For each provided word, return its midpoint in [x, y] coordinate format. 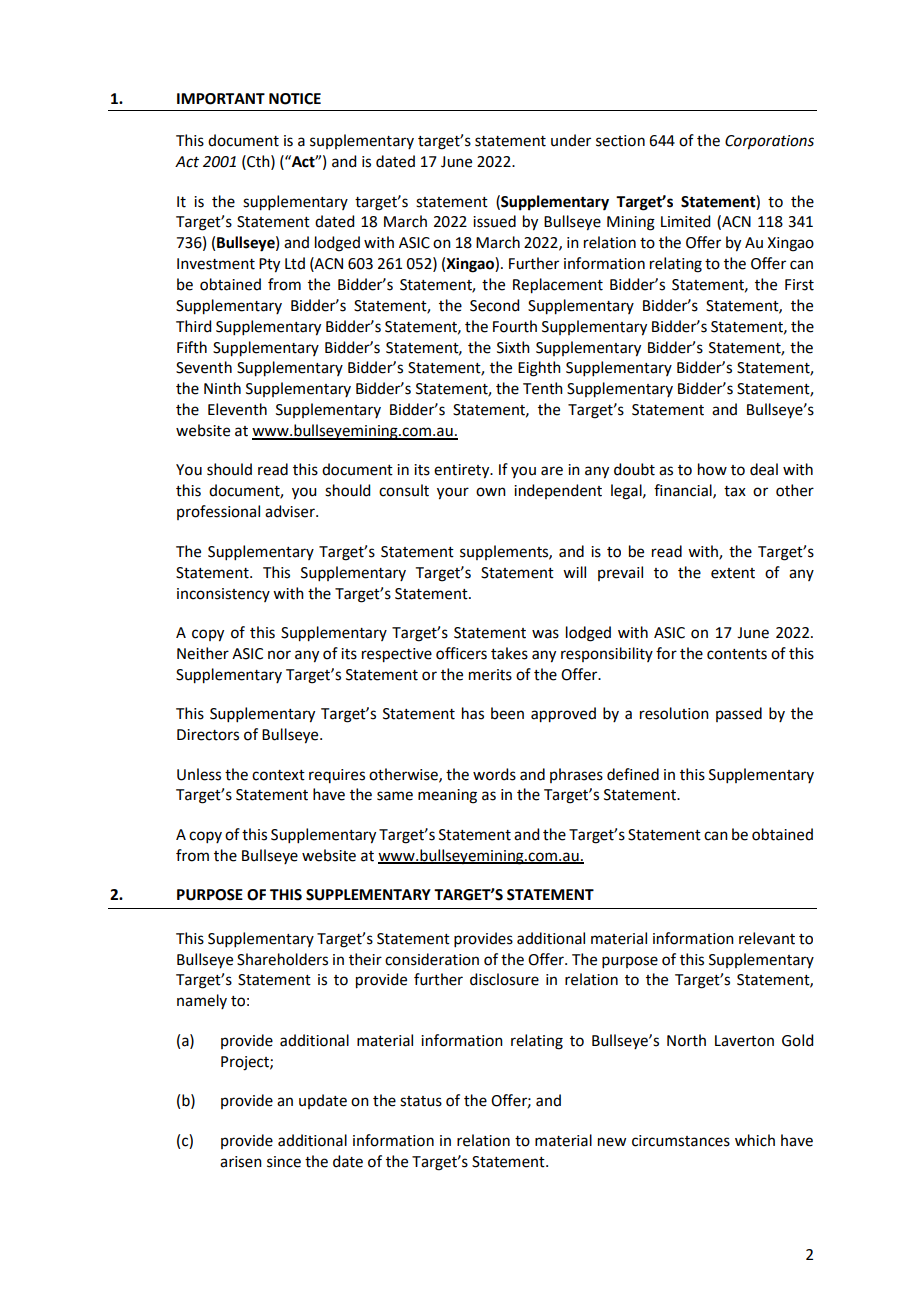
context [278, 775]
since [284, 1162]
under [571, 140]
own [491, 492]
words [494, 774]
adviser [291, 511]
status [421, 1101]
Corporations [769, 142]
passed [739, 714]
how [712, 469]
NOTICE [295, 99]
